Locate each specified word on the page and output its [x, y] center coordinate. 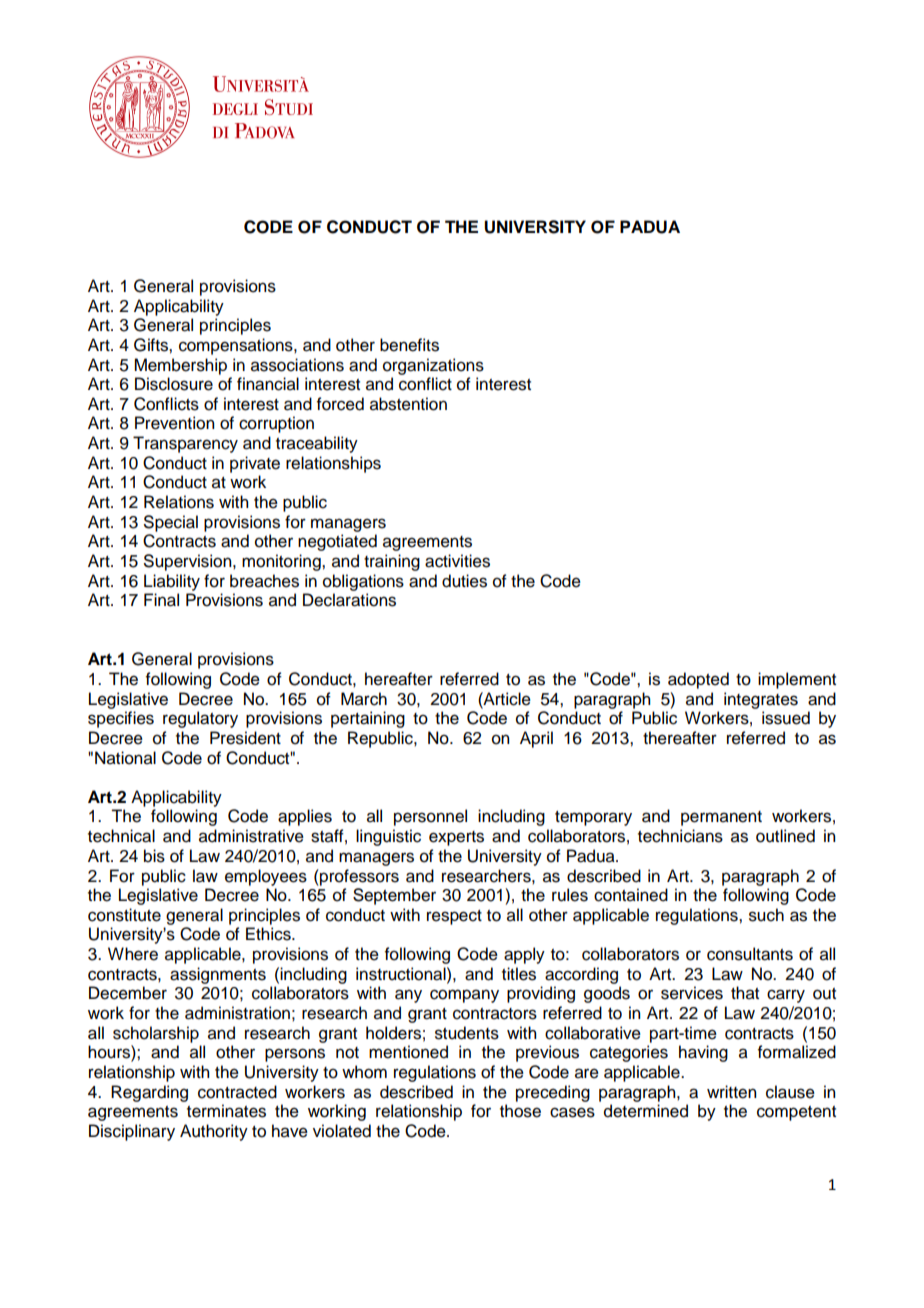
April [536, 739]
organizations [433, 366]
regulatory [200, 719]
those [520, 1111]
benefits [409, 345]
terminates [226, 1111]
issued [786, 718]
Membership [180, 366]
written [731, 1092]
